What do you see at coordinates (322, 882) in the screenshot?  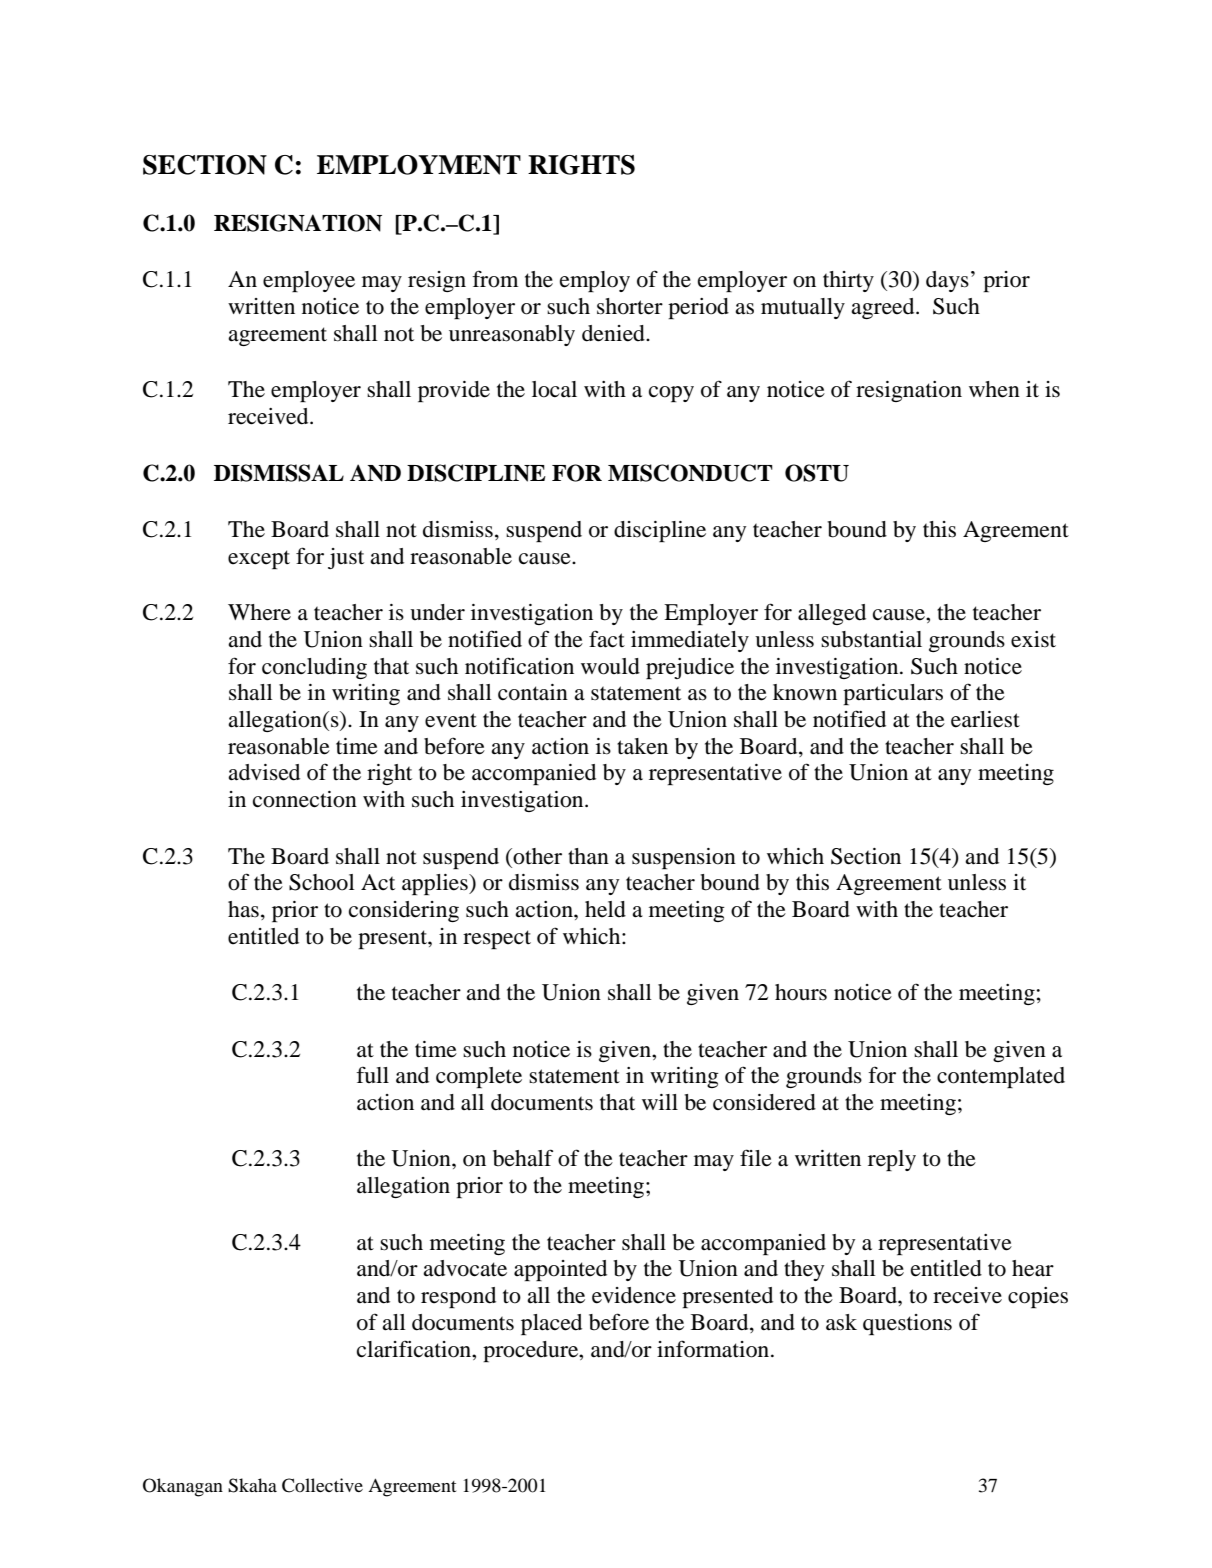 I see `School` at bounding box center [322, 882].
